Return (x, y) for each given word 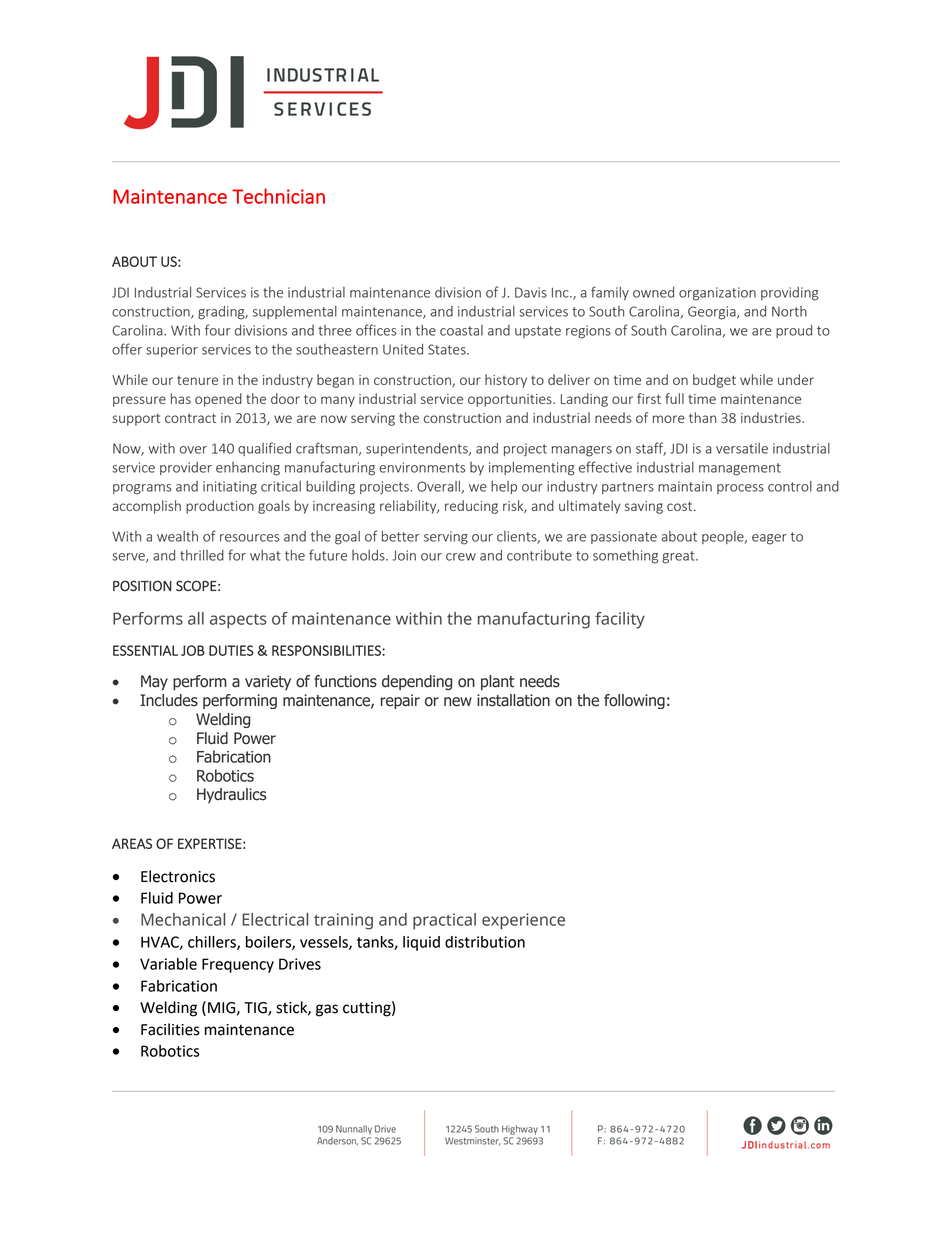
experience (523, 921)
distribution (485, 942)
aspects (238, 621)
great (679, 557)
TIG (256, 1009)
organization (717, 294)
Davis (531, 292)
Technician (278, 196)
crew (461, 557)
